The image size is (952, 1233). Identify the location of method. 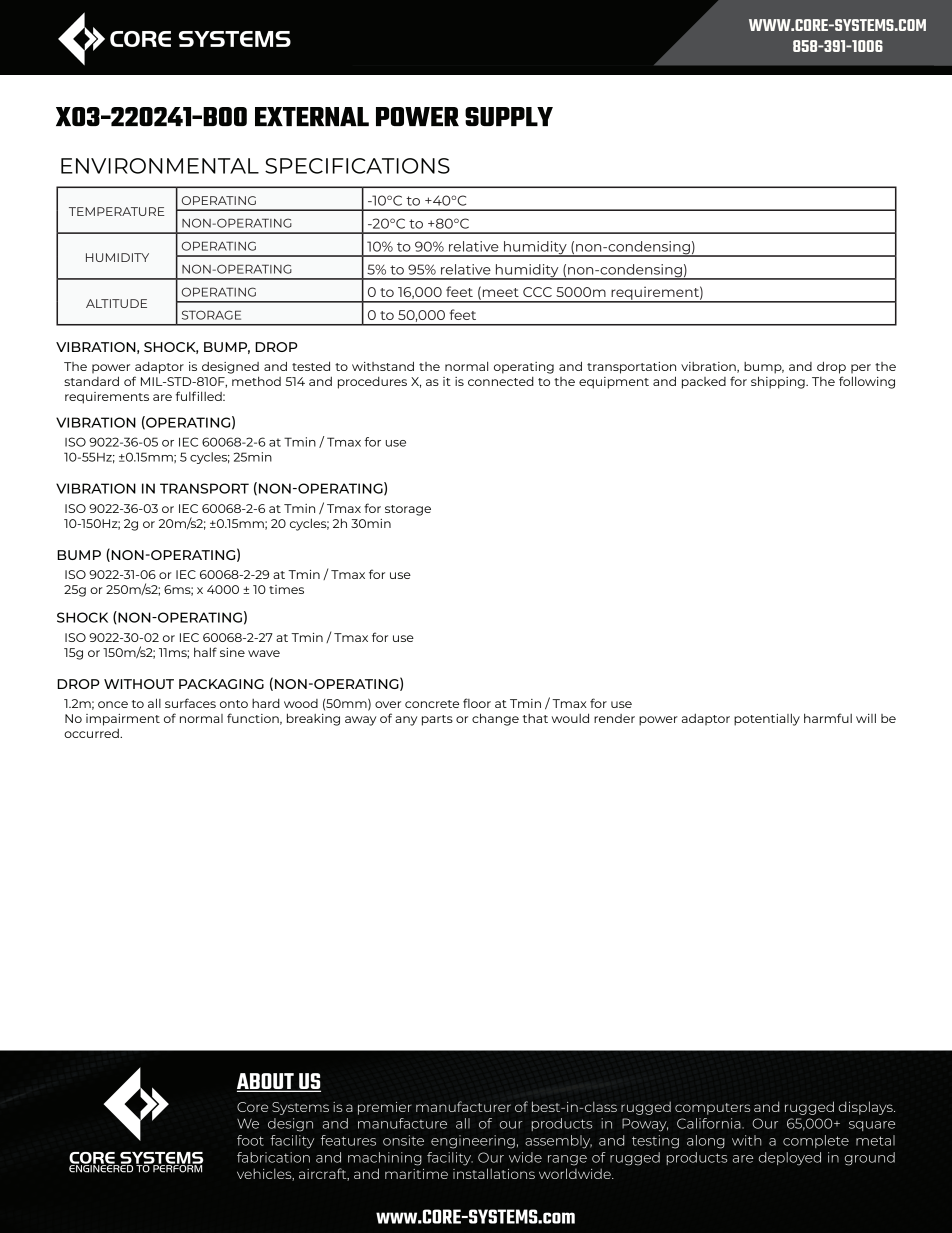
(256, 381).
